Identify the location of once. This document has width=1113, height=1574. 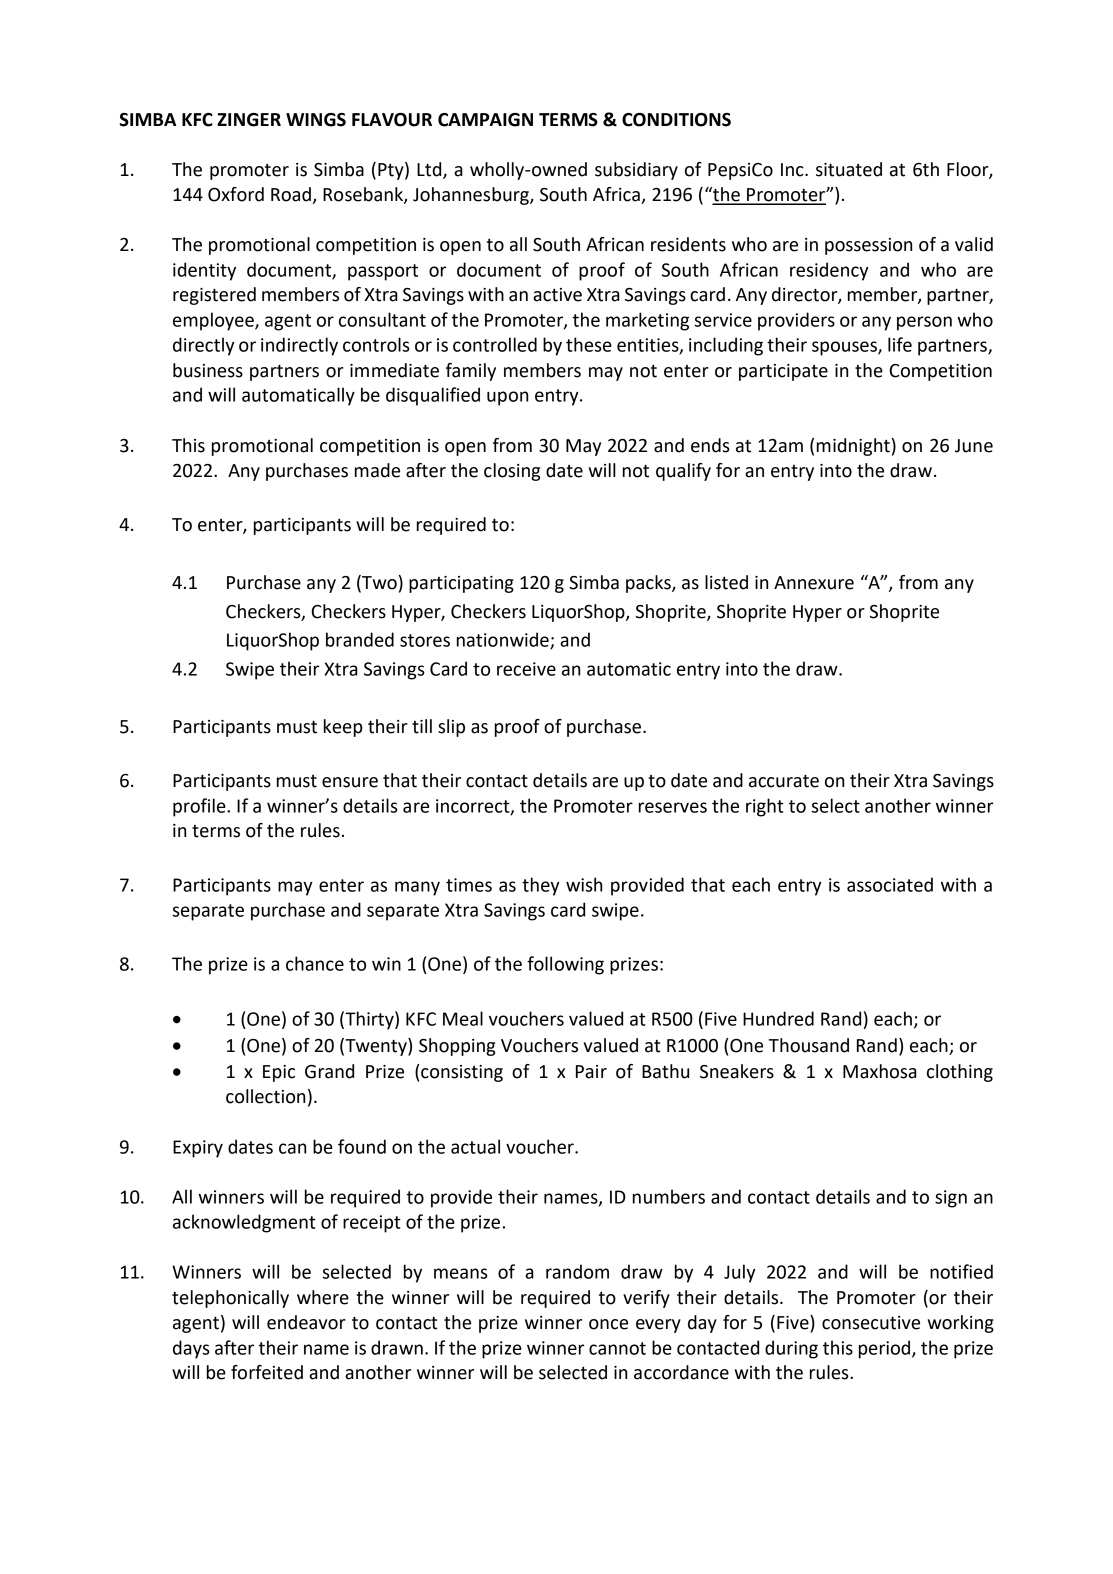
(608, 1324).
